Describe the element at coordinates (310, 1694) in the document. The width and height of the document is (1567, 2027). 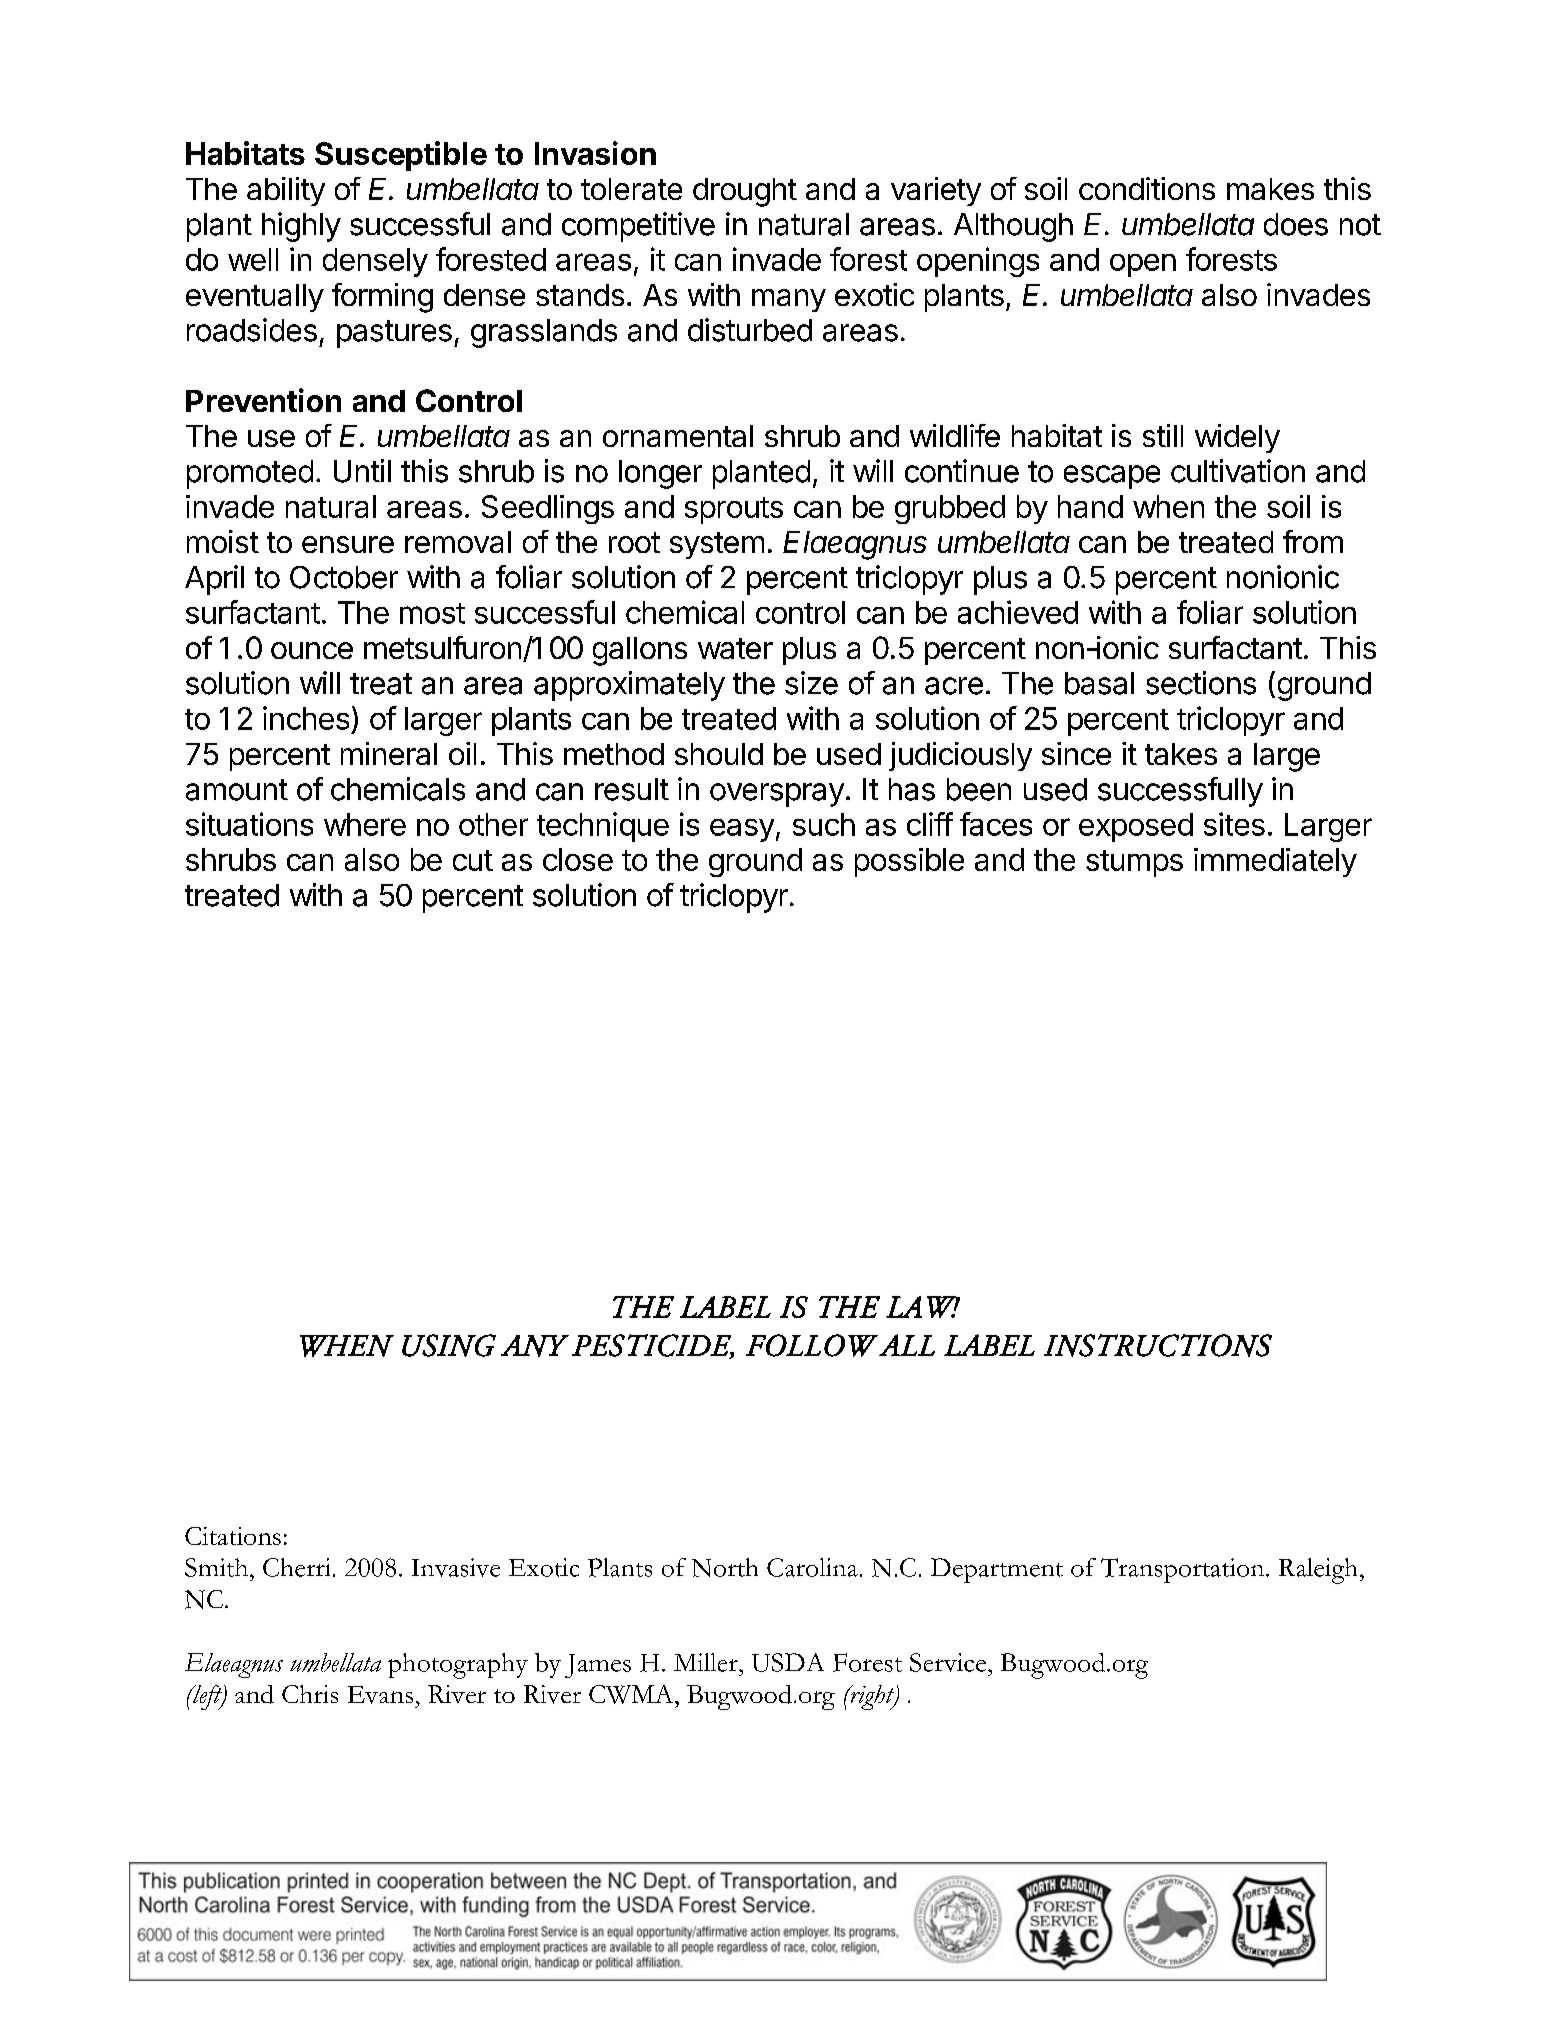
I see `Chris` at that location.
